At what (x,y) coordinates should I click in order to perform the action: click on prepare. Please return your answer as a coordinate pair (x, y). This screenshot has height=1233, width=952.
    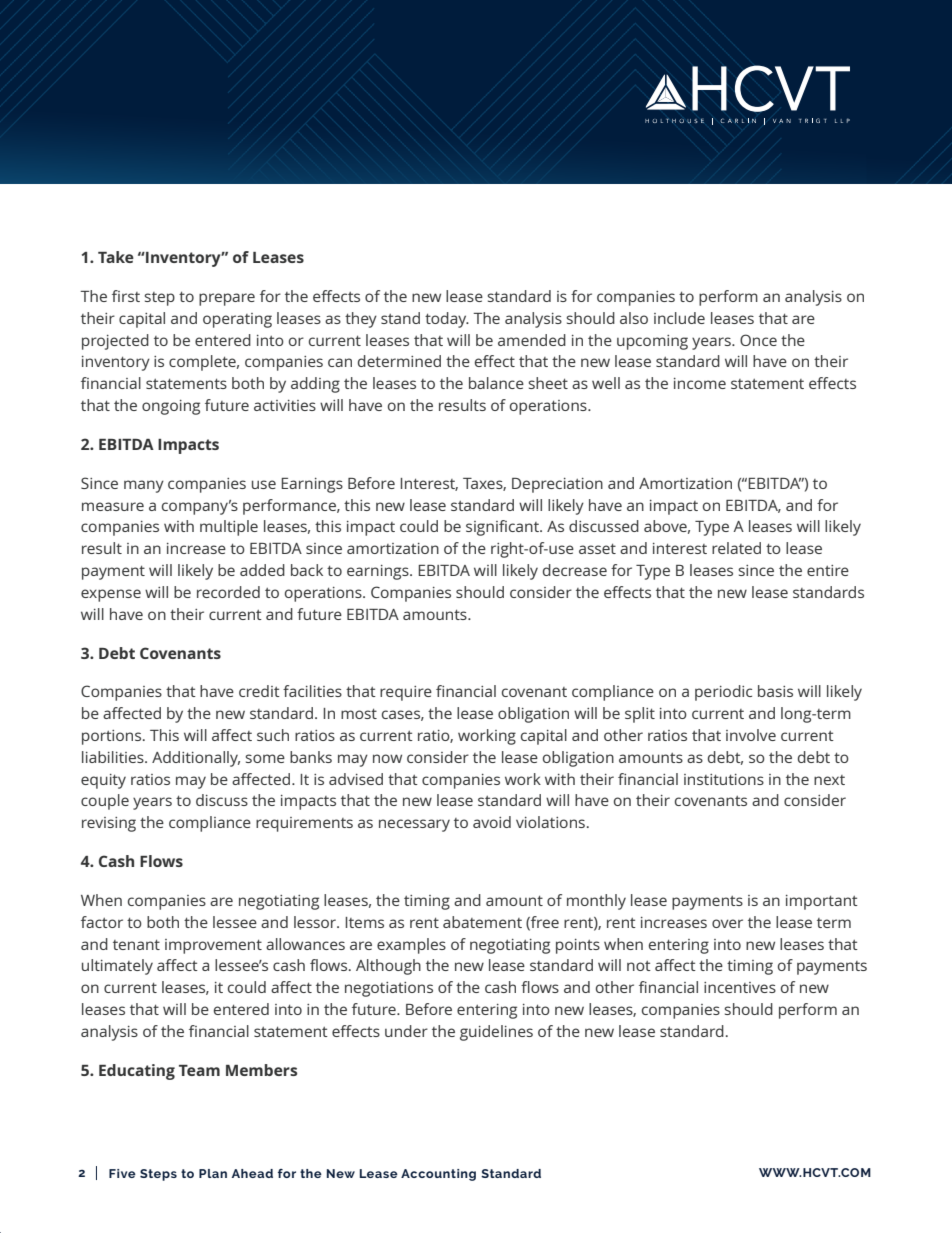
    Looking at the image, I should click on (227, 299).
